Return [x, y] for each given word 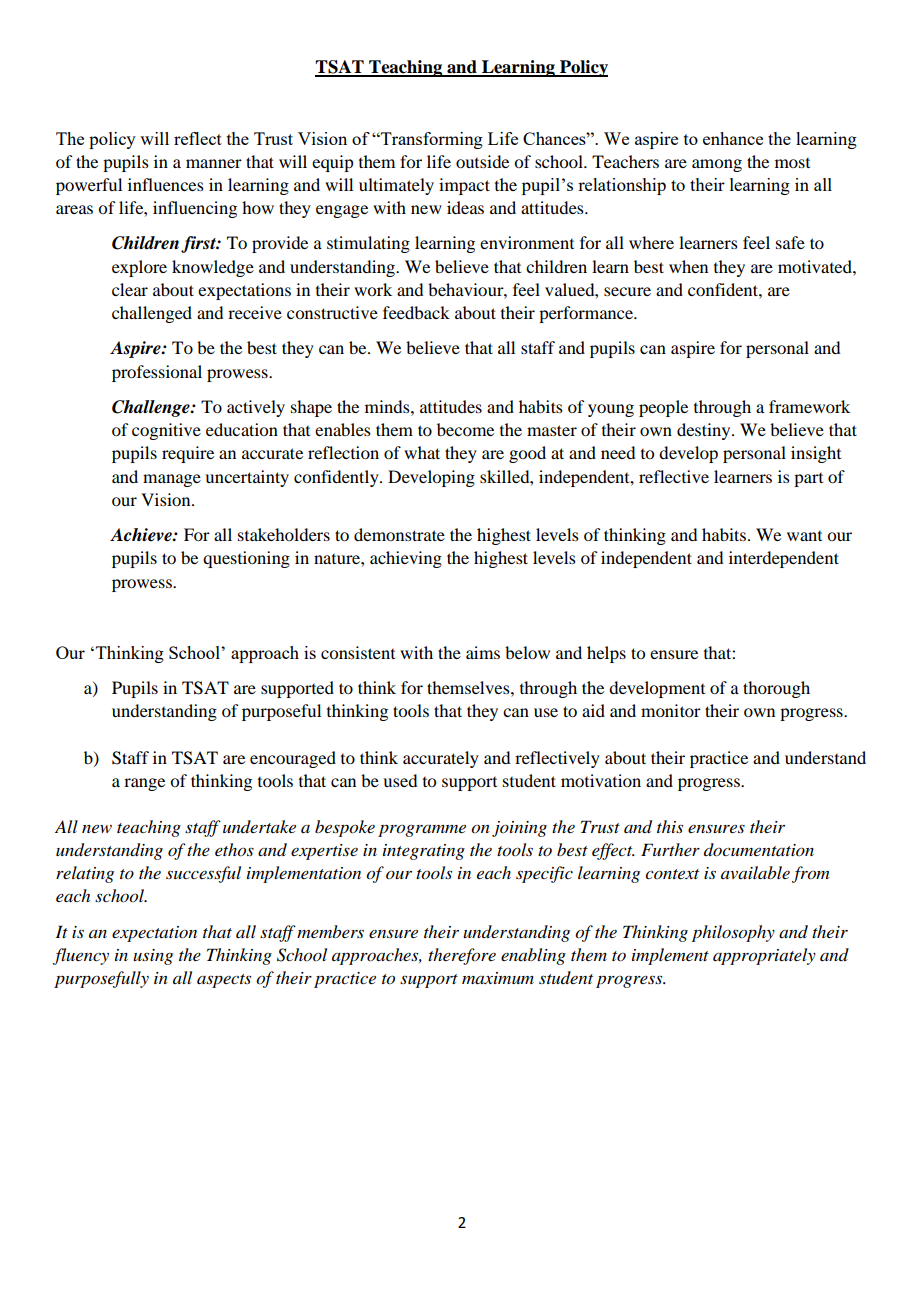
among [717, 165]
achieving [406, 559]
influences [166, 184]
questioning [246, 559]
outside [482, 161]
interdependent [784, 559]
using [153, 957]
